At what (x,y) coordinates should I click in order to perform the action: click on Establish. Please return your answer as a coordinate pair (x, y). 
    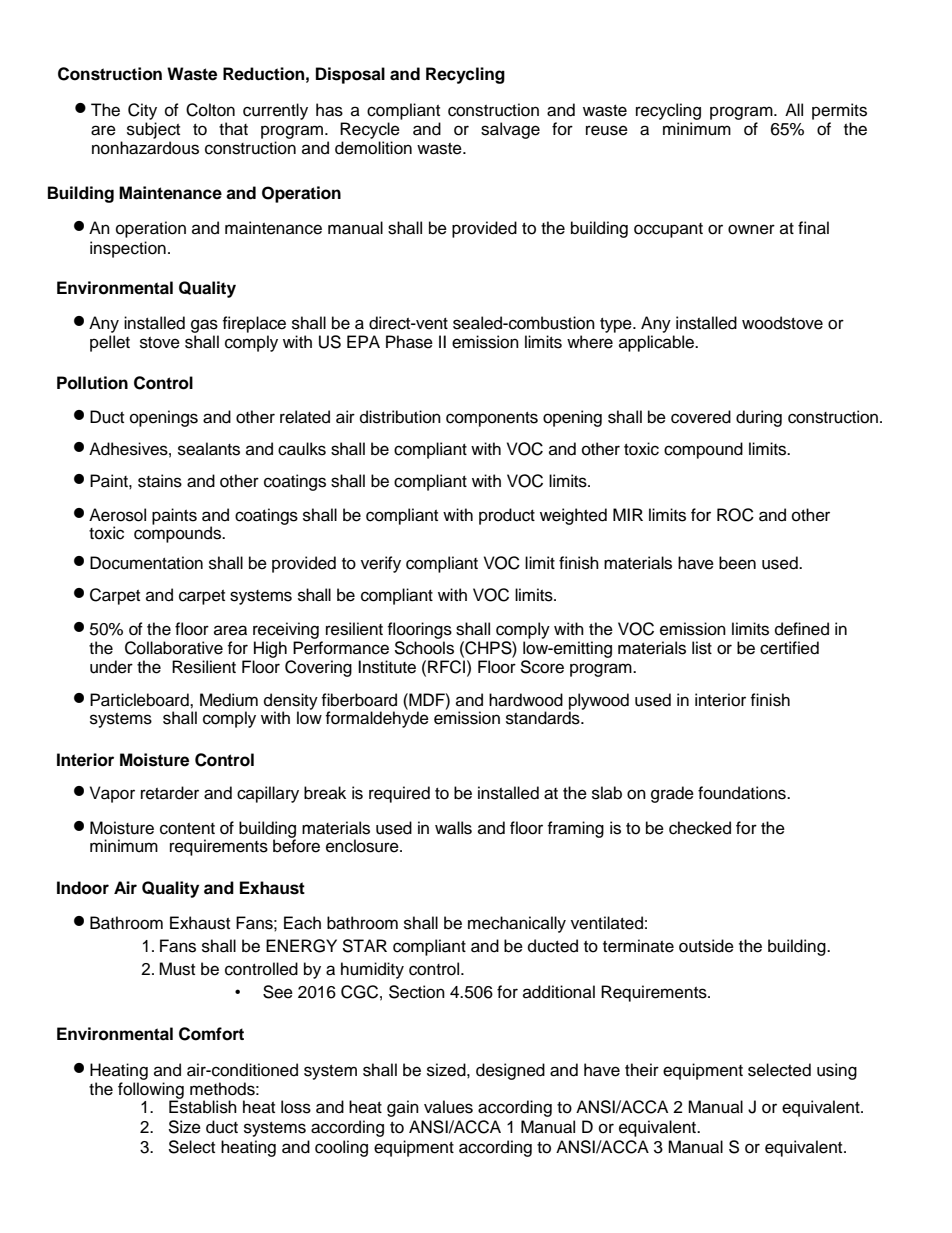
    Looking at the image, I should click on (203, 1107).
